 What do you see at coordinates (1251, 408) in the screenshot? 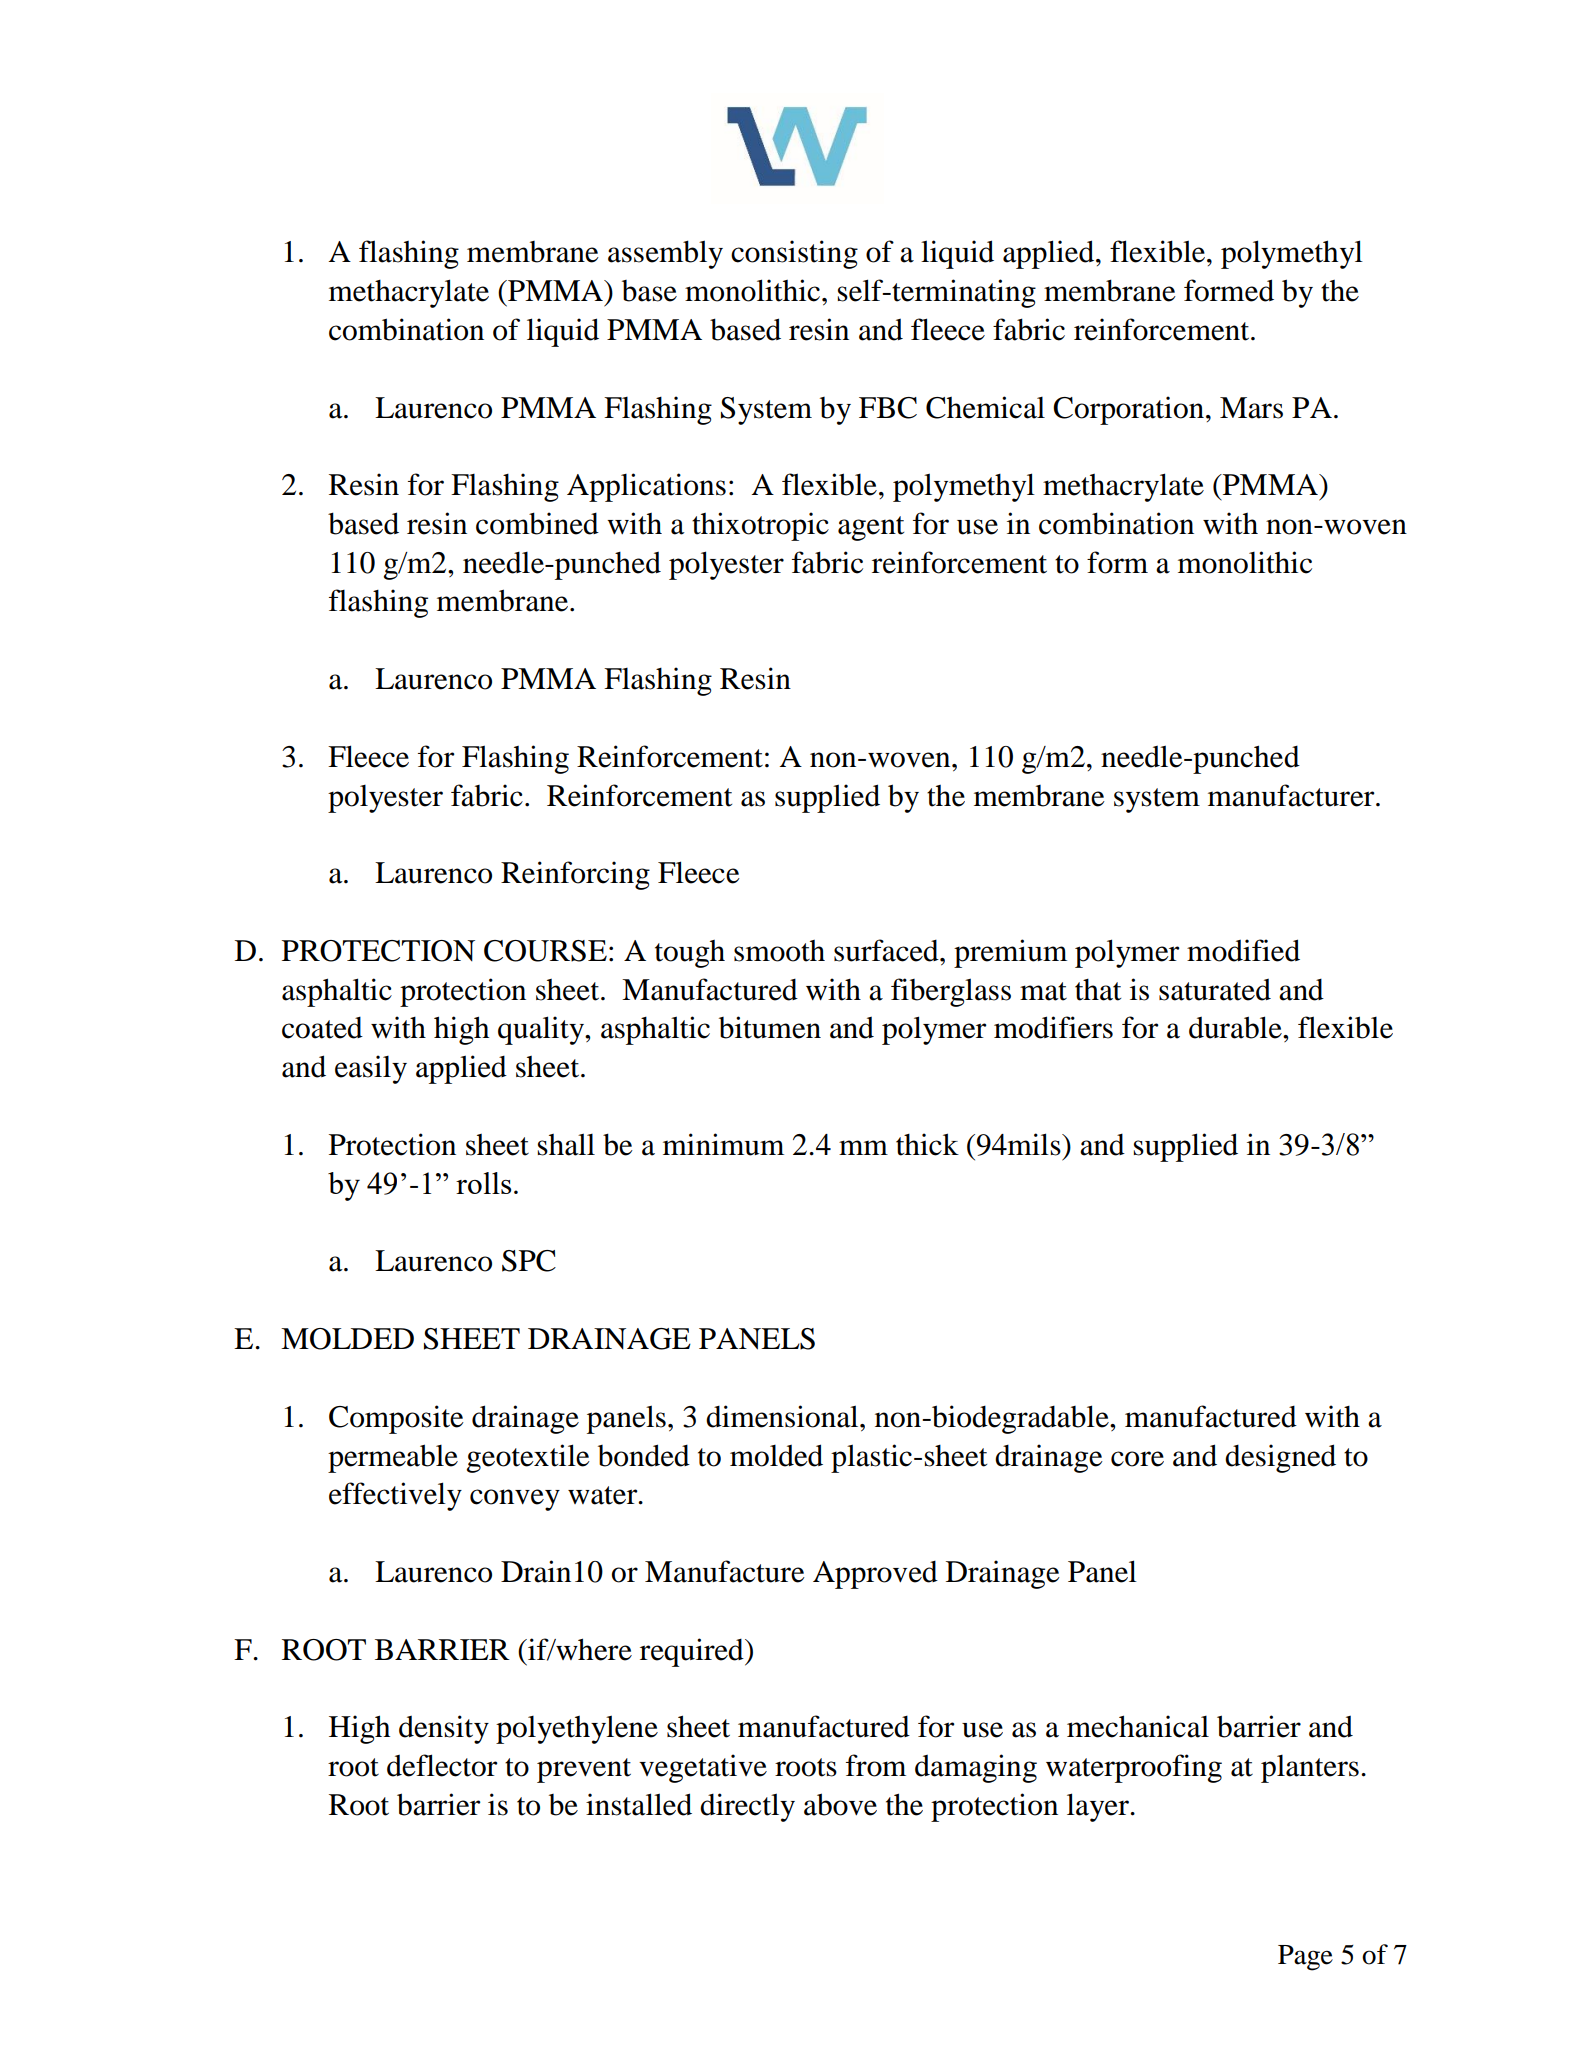
I see `Mars` at bounding box center [1251, 408].
